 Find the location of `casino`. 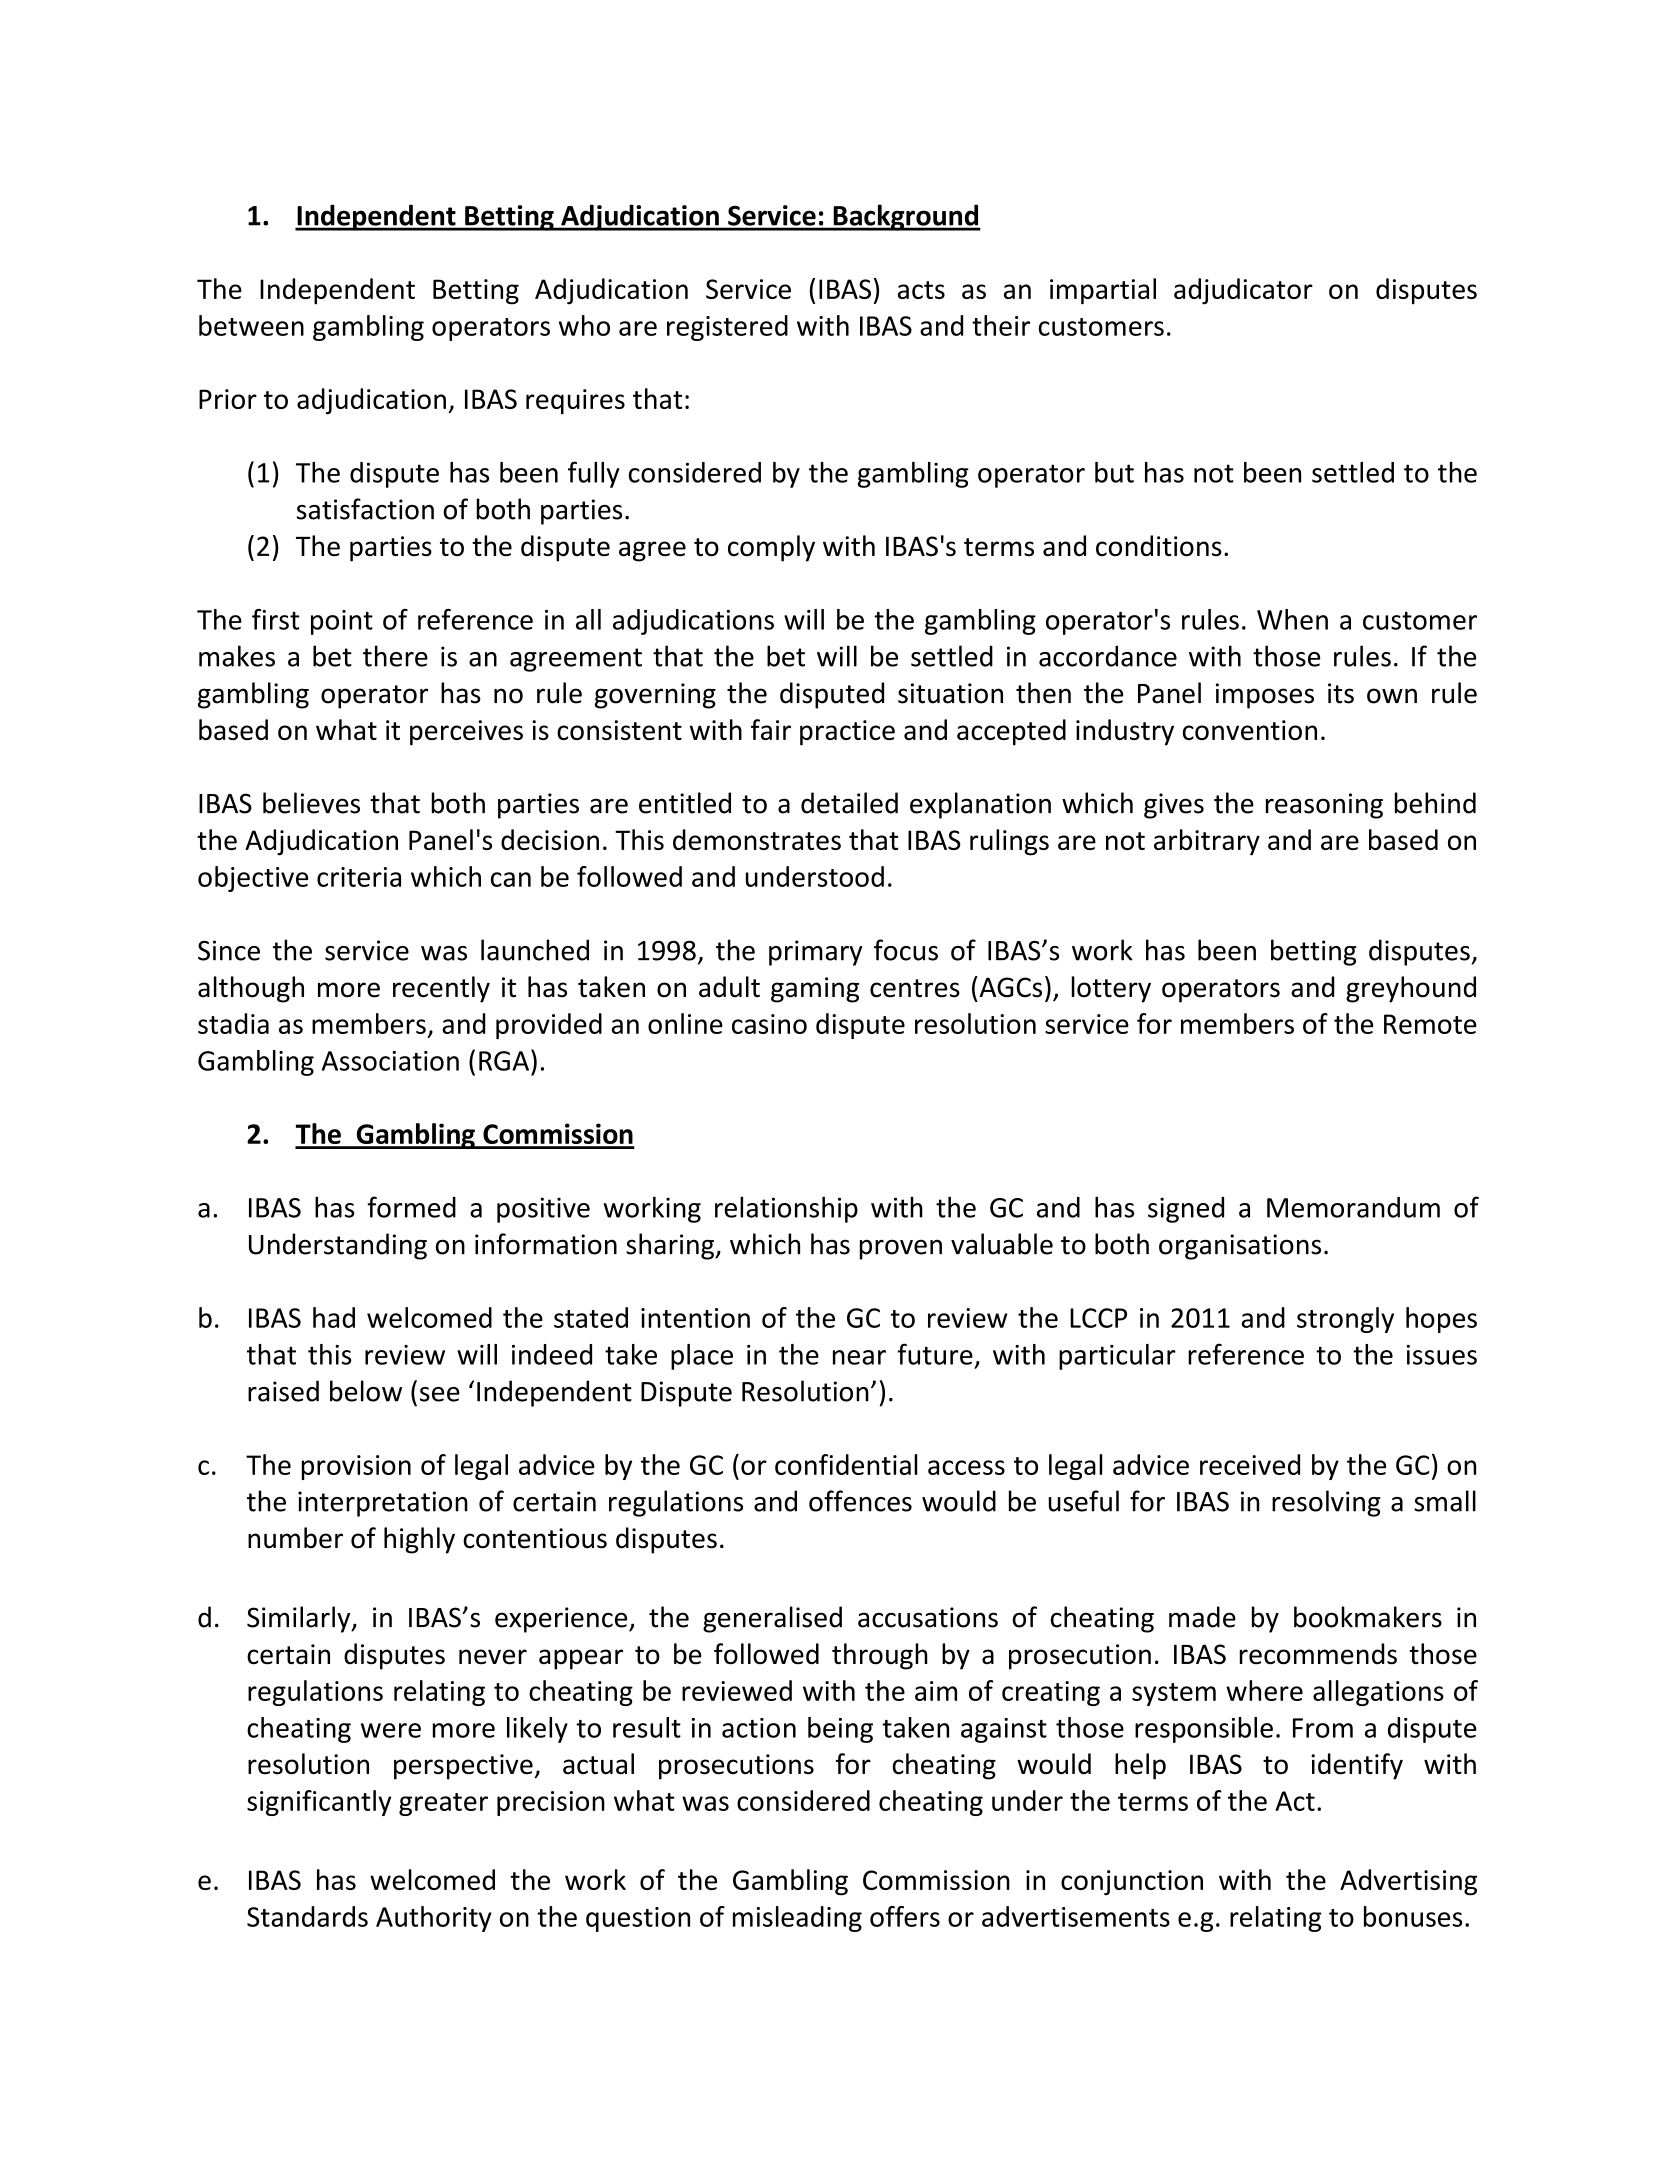

casino is located at coordinates (769, 1024).
